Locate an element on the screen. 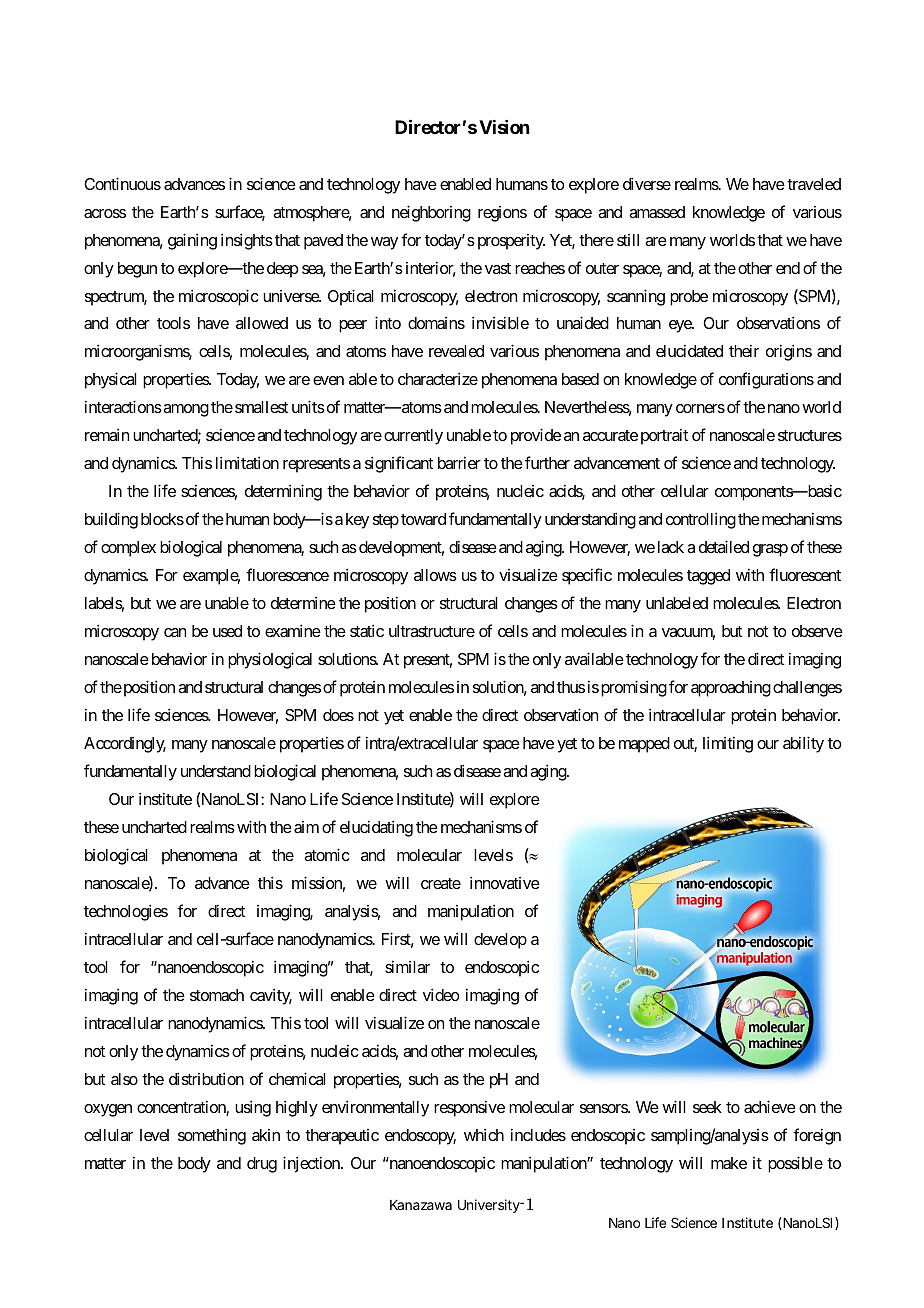 This screenshot has height=1308, width=924. traveled is located at coordinates (814, 184).
